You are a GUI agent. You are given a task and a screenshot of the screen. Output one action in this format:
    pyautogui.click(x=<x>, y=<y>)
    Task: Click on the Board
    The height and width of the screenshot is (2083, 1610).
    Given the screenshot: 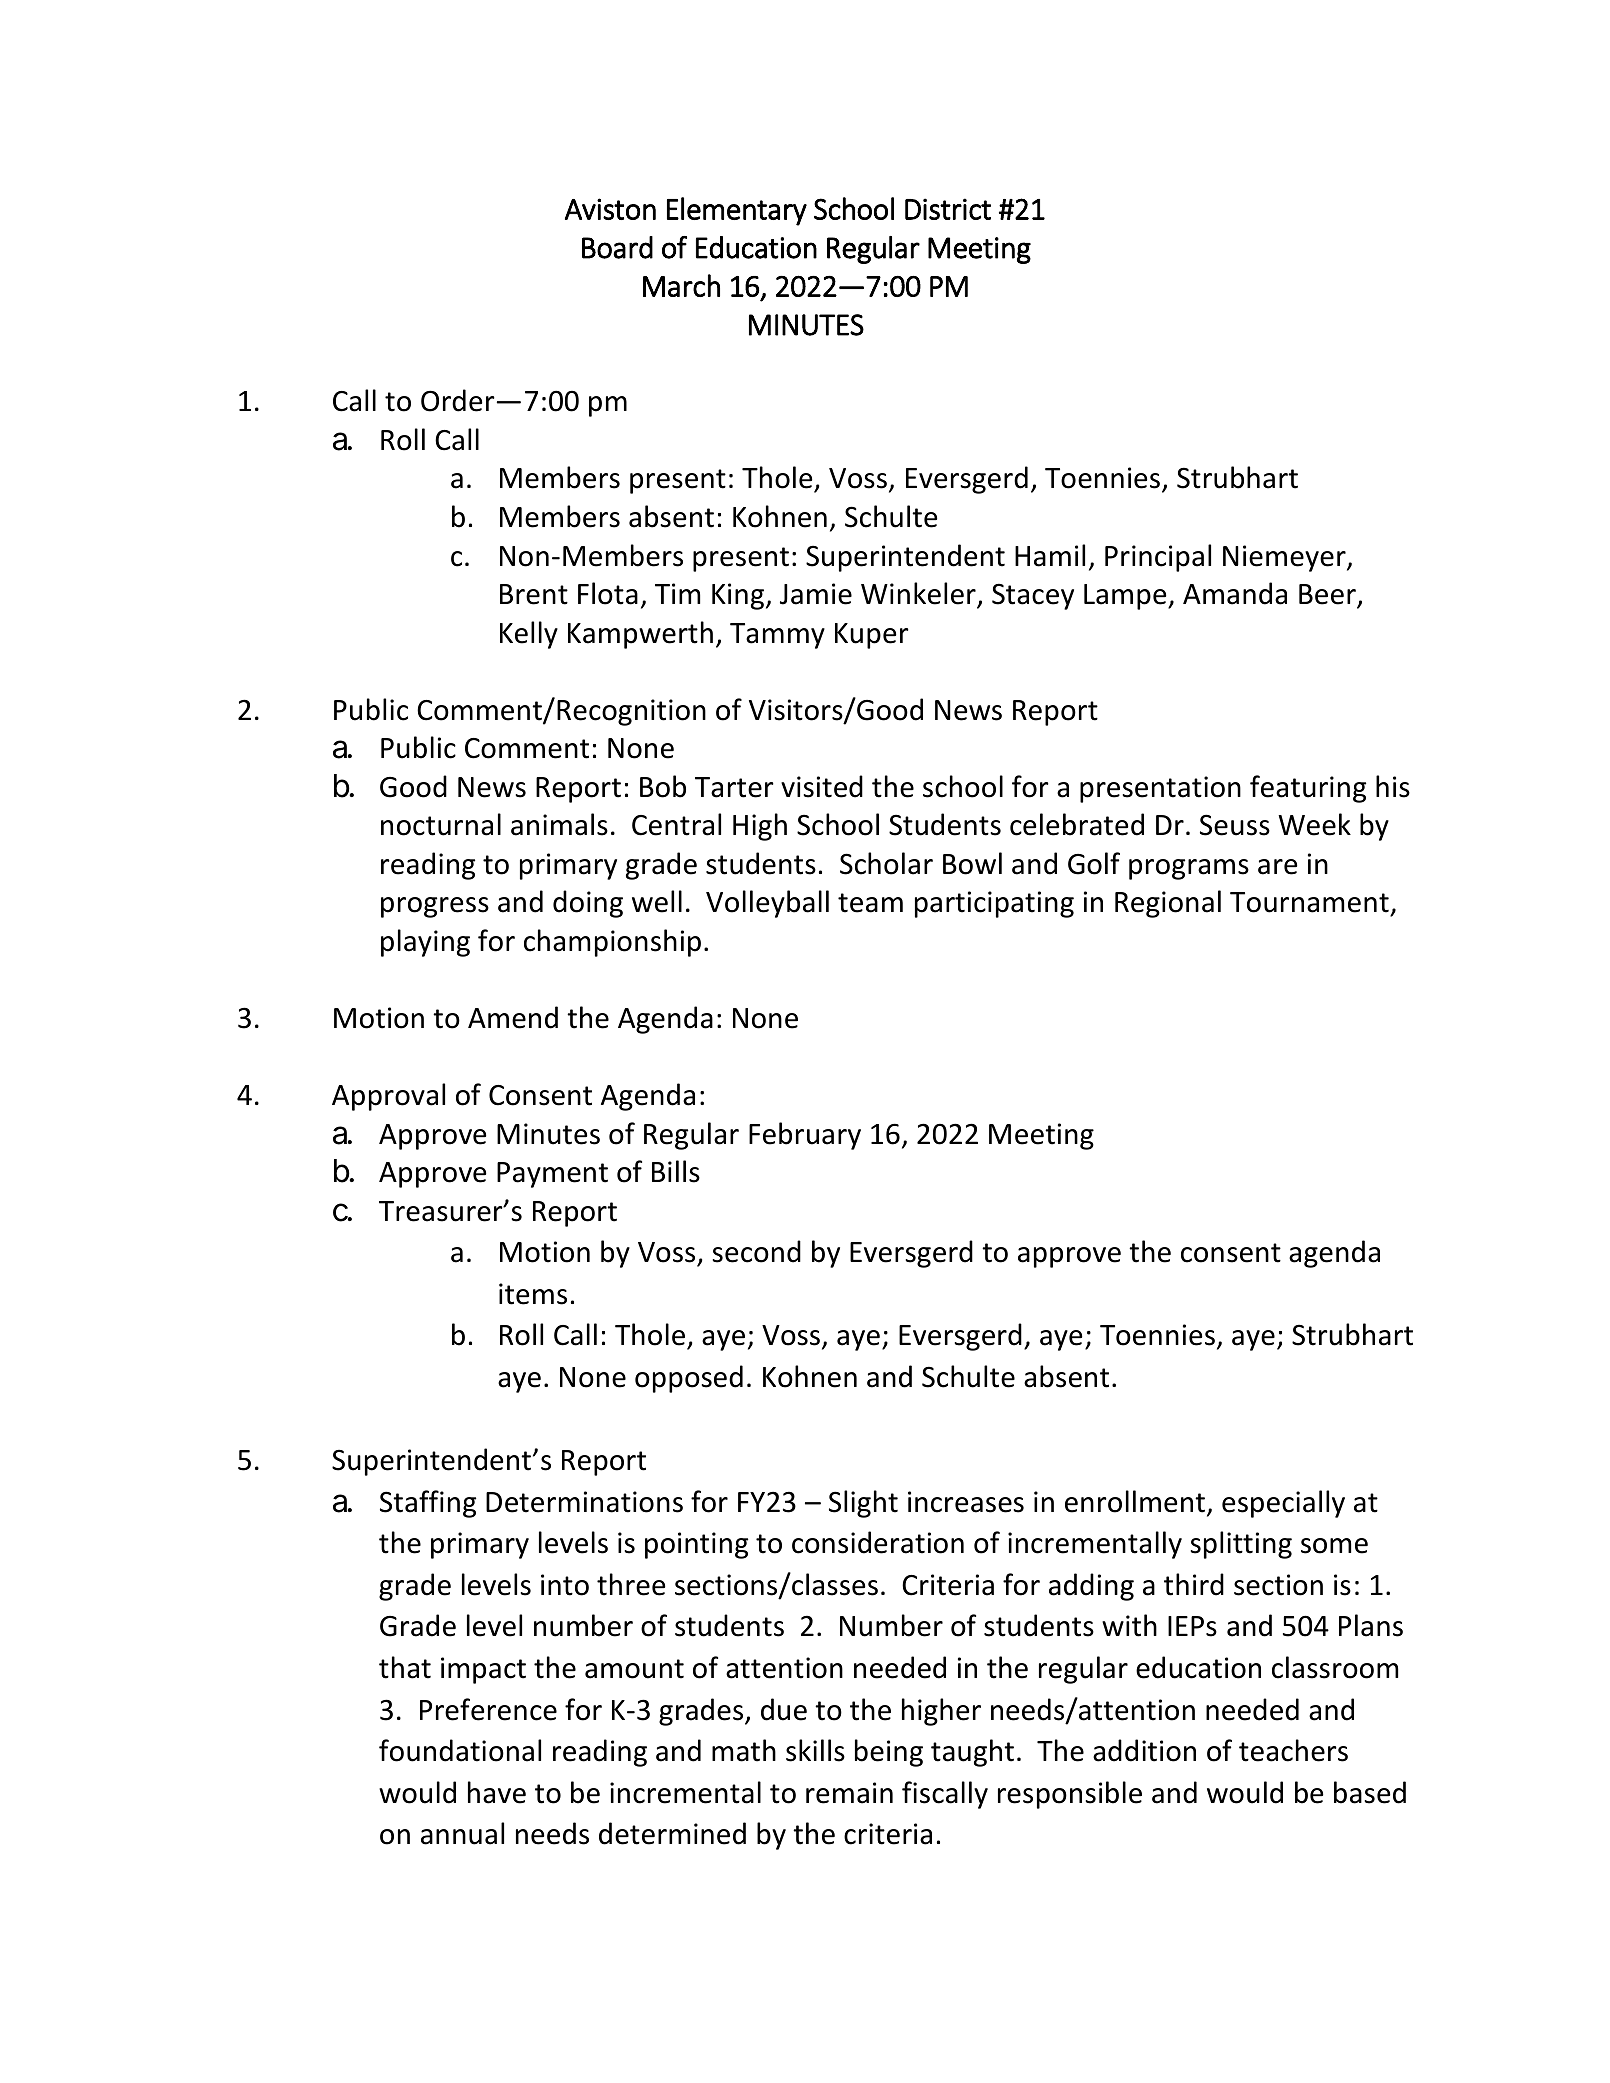 What is the action you would take?
    pyautogui.click(x=617, y=247)
